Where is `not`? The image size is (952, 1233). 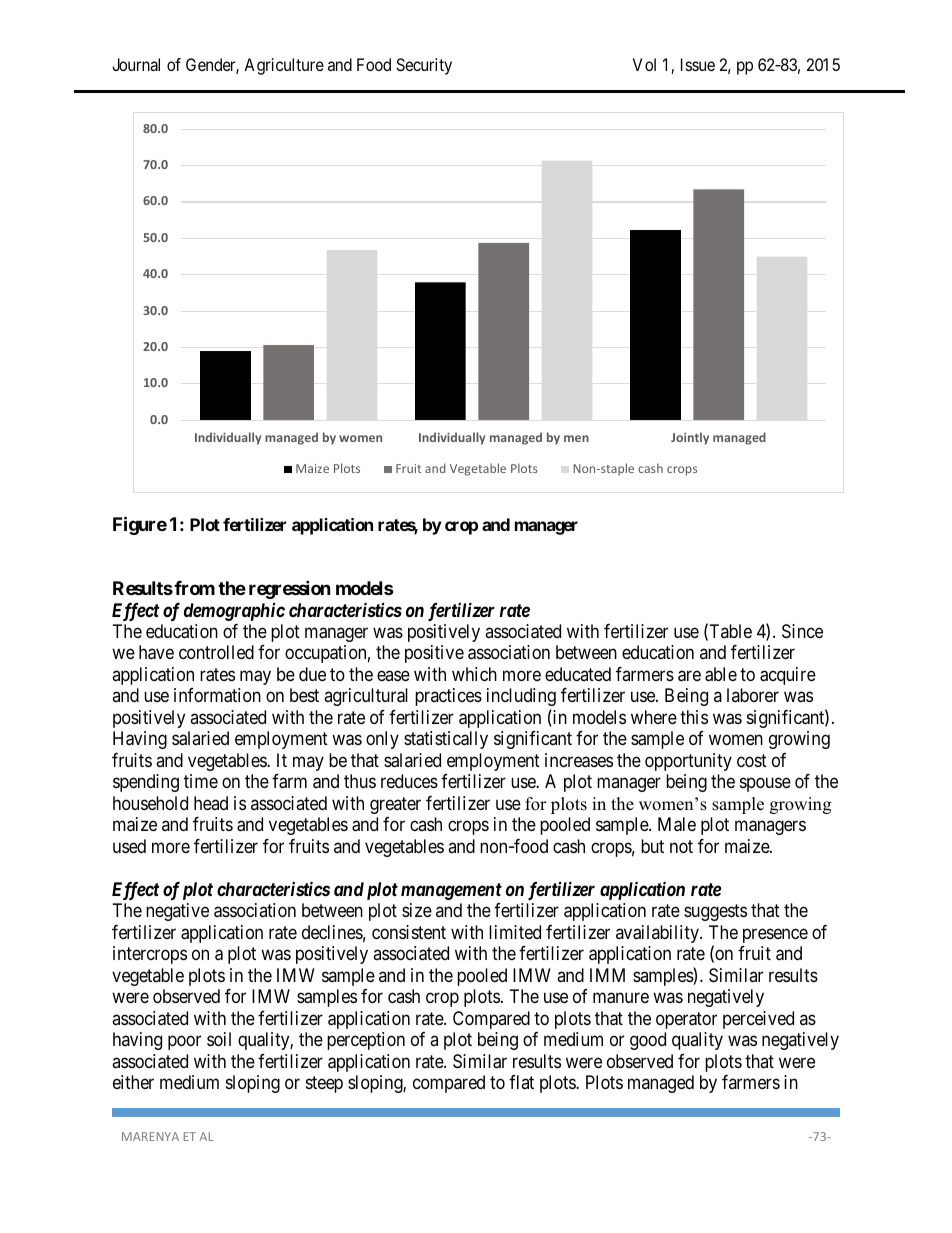
not is located at coordinates (681, 846).
